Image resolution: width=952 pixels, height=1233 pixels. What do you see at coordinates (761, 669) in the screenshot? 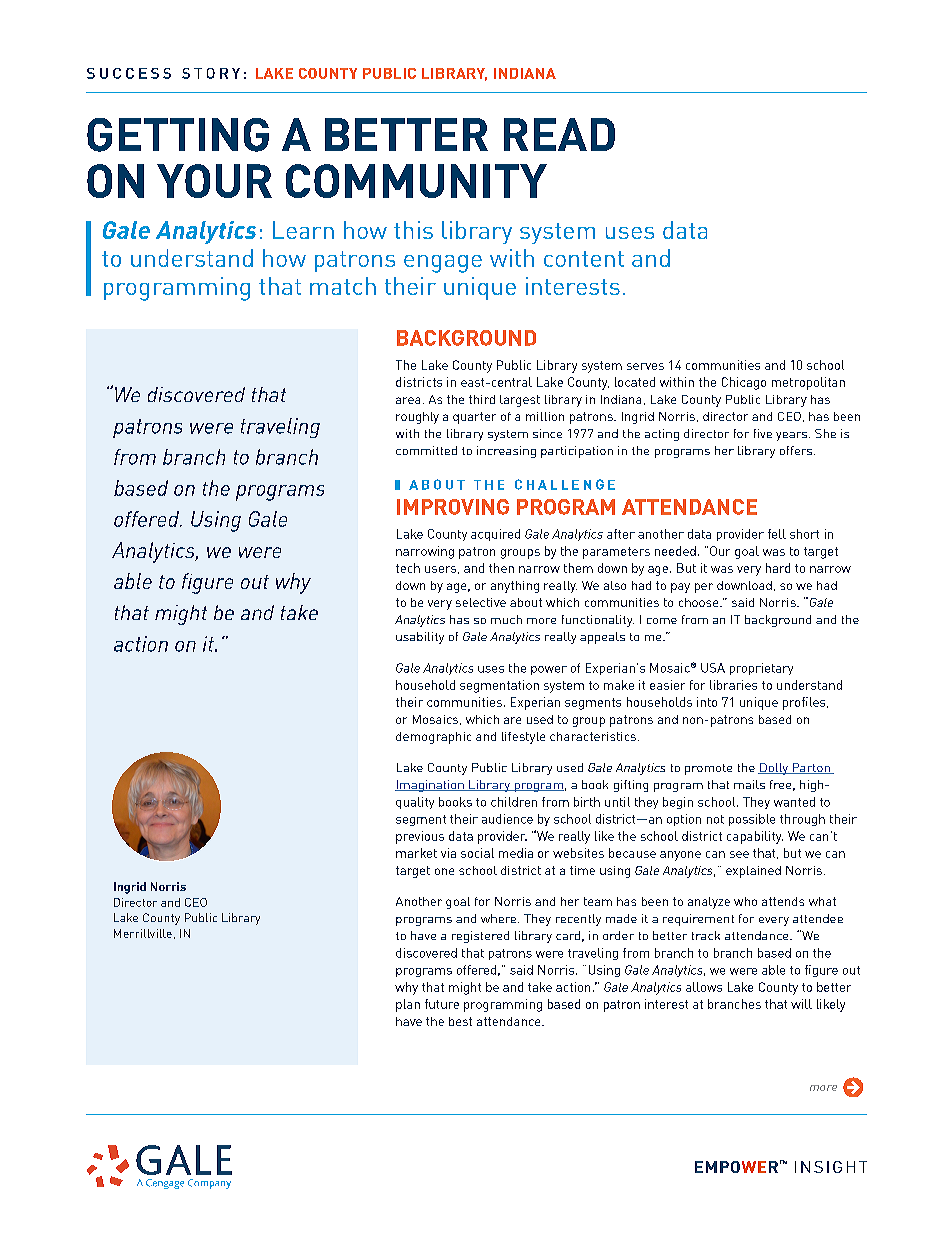
I see `proprietary` at bounding box center [761, 669].
